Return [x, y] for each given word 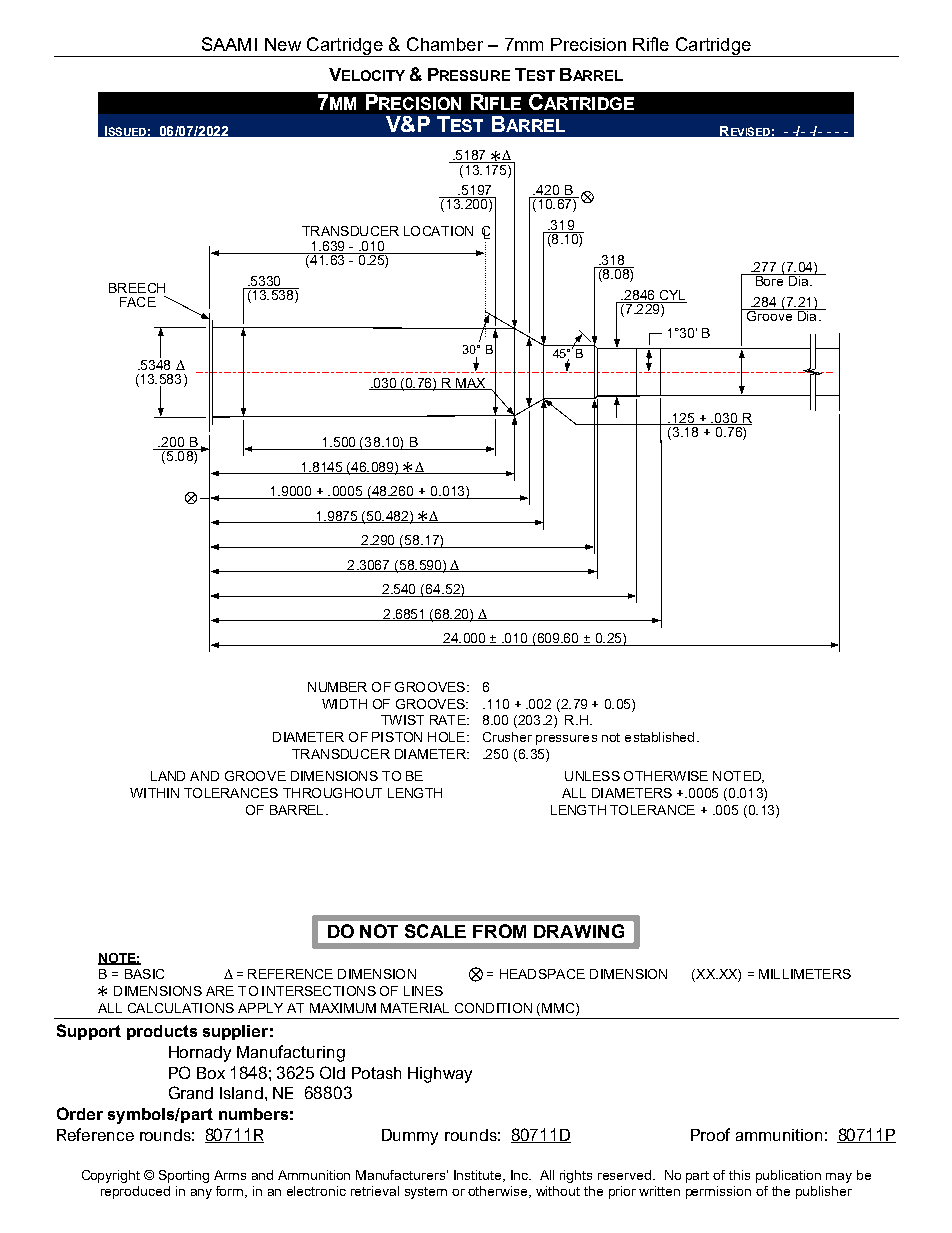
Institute [479, 1176]
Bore [769, 280]
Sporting [184, 1176]
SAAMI [229, 44]
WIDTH [344, 704]
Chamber [445, 44]
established [659, 737]
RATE [449, 720]
